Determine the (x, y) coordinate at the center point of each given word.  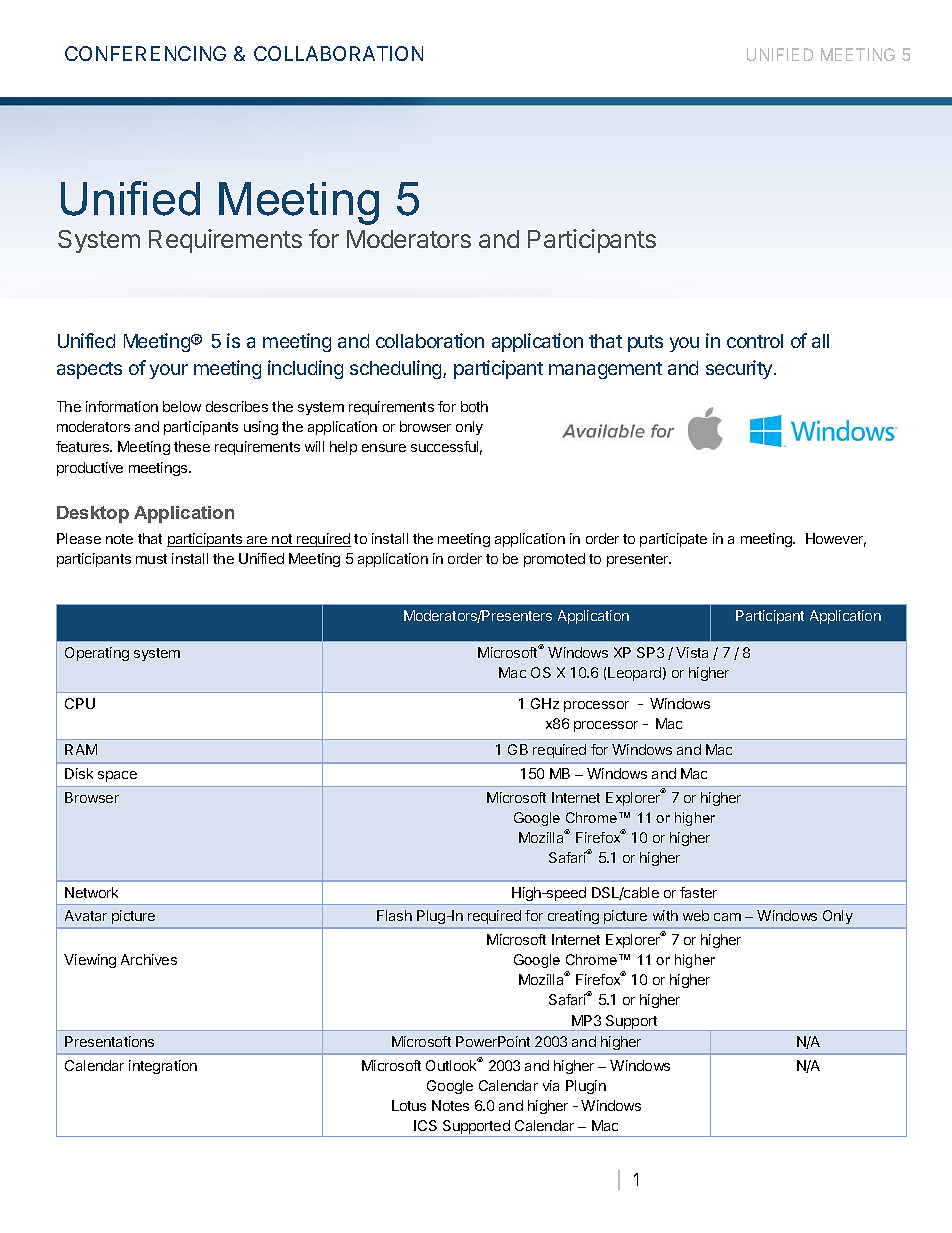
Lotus (409, 1105)
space (117, 776)
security (739, 369)
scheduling (397, 369)
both (474, 406)
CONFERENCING (145, 53)
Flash (394, 915)
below (182, 406)
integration (163, 1067)
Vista (692, 652)
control (755, 341)
